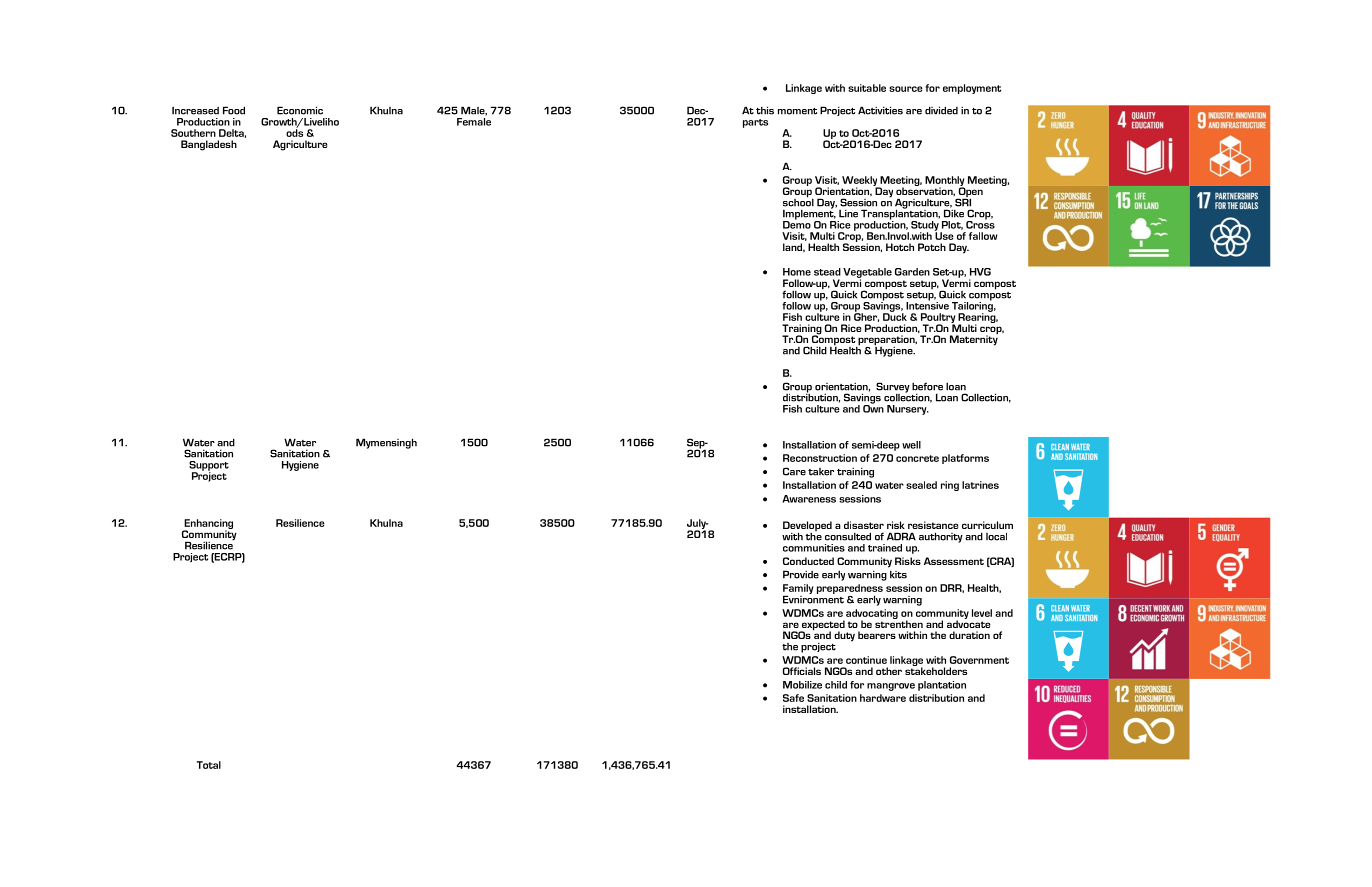 The image size is (1372, 887). Describe the element at coordinates (209, 765) in the page. I see `Total` at that location.
